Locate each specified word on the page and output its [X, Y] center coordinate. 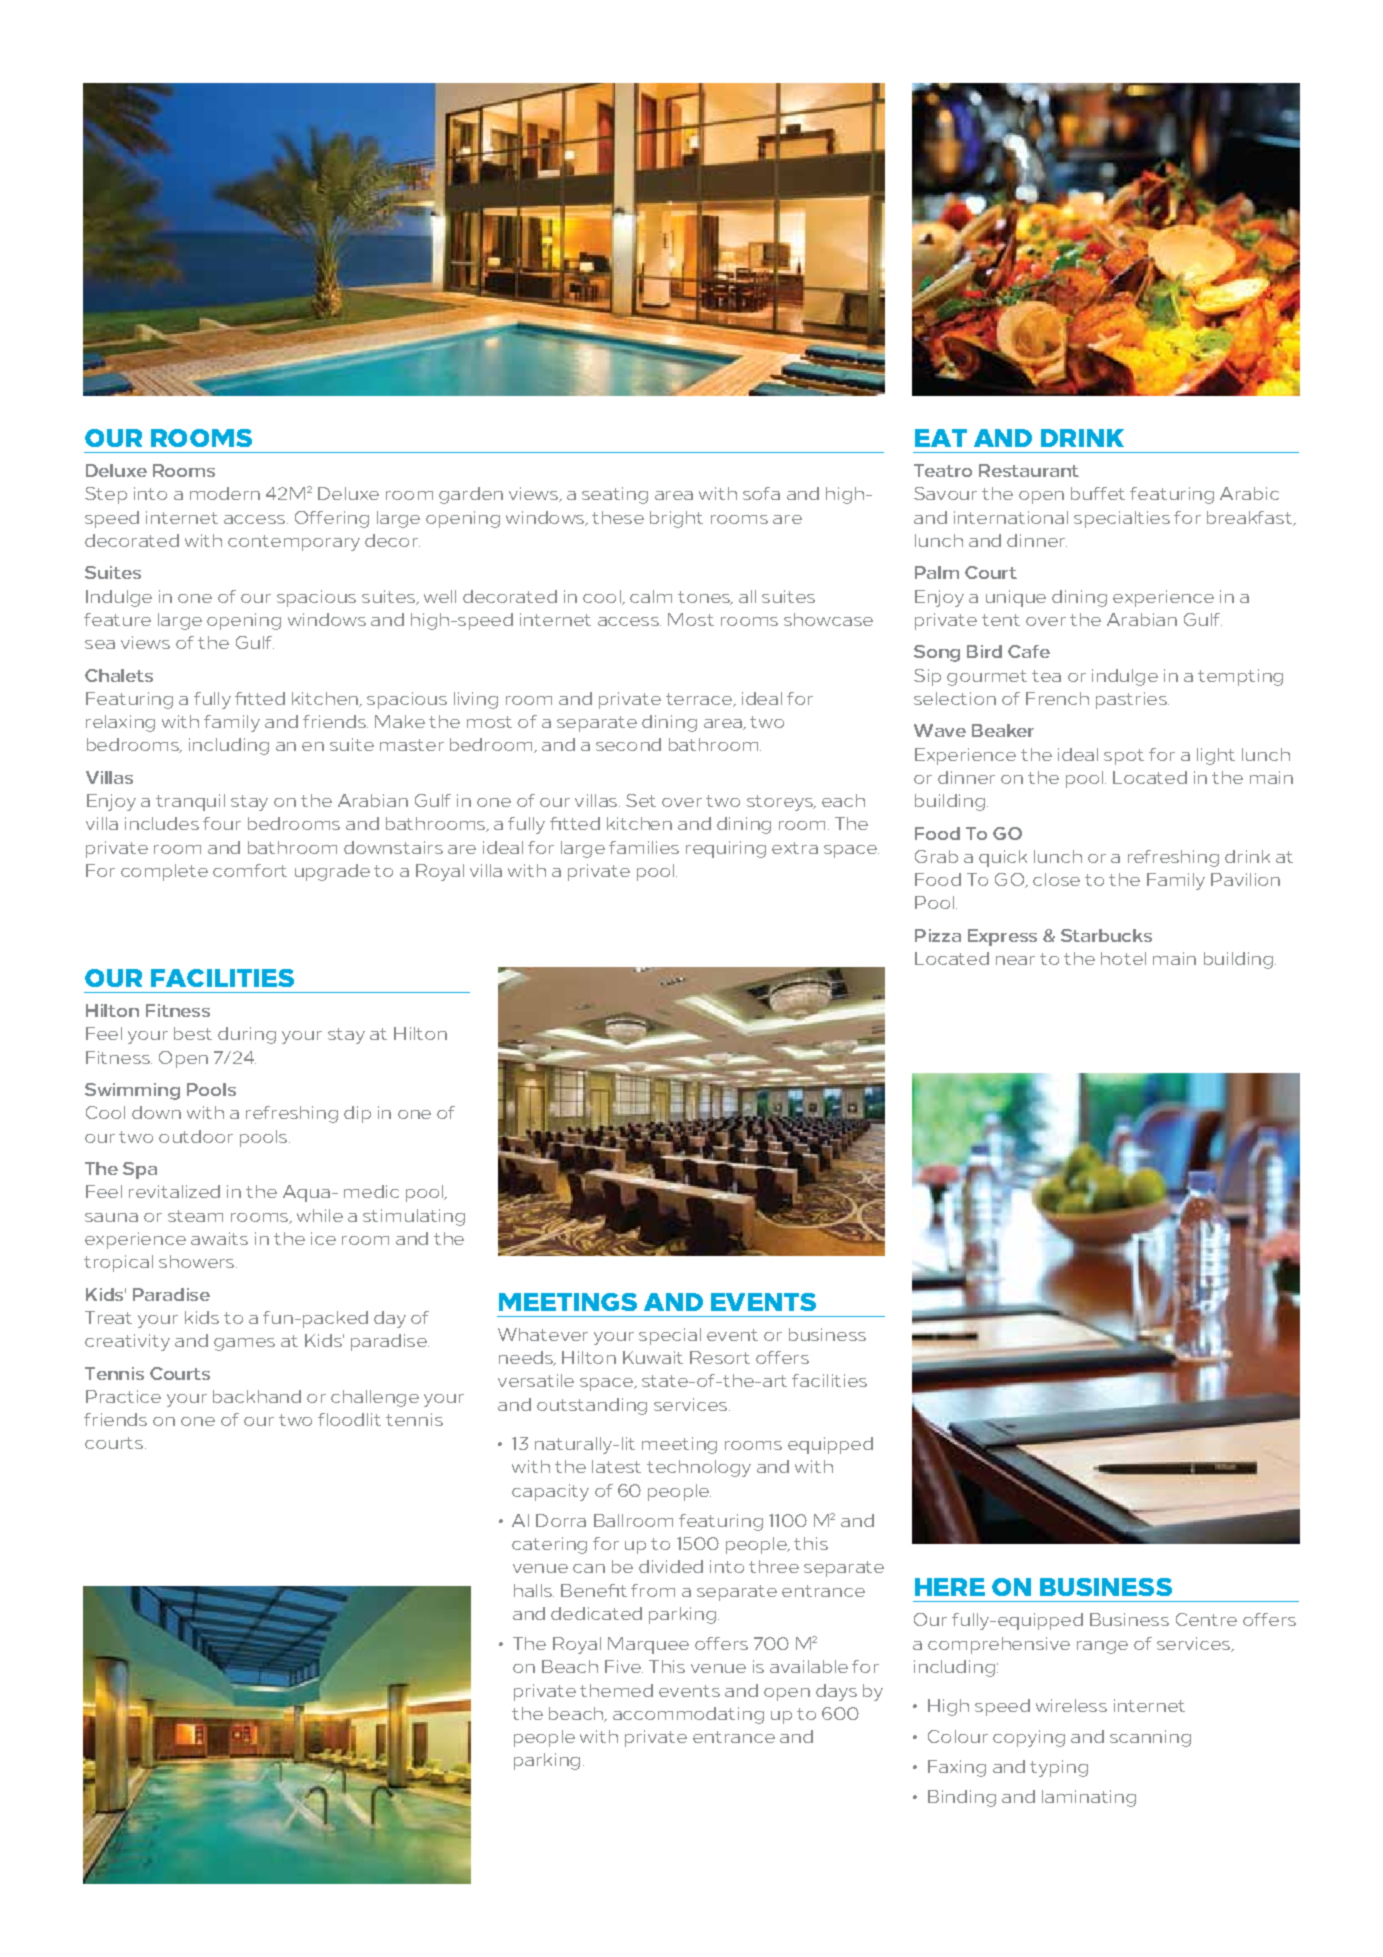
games [244, 1344]
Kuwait [653, 1357]
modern [225, 493]
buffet [1098, 493]
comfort [250, 870]
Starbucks [1106, 935]
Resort [720, 1357]
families [644, 847]
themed [616, 1690]
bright [676, 519]
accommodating [688, 1715]
